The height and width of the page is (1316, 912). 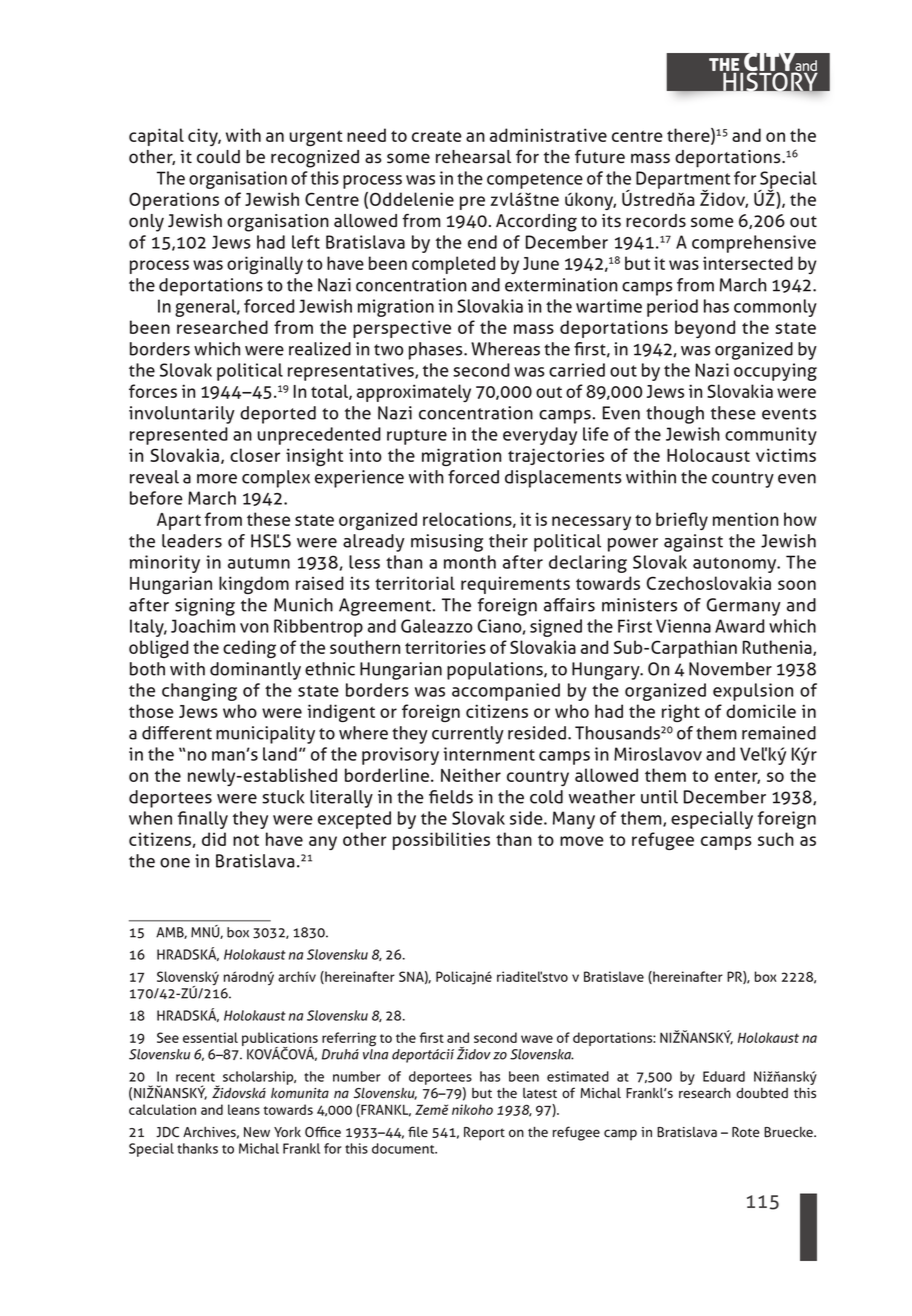 I want to click on Department, so click(x=683, y=181).
